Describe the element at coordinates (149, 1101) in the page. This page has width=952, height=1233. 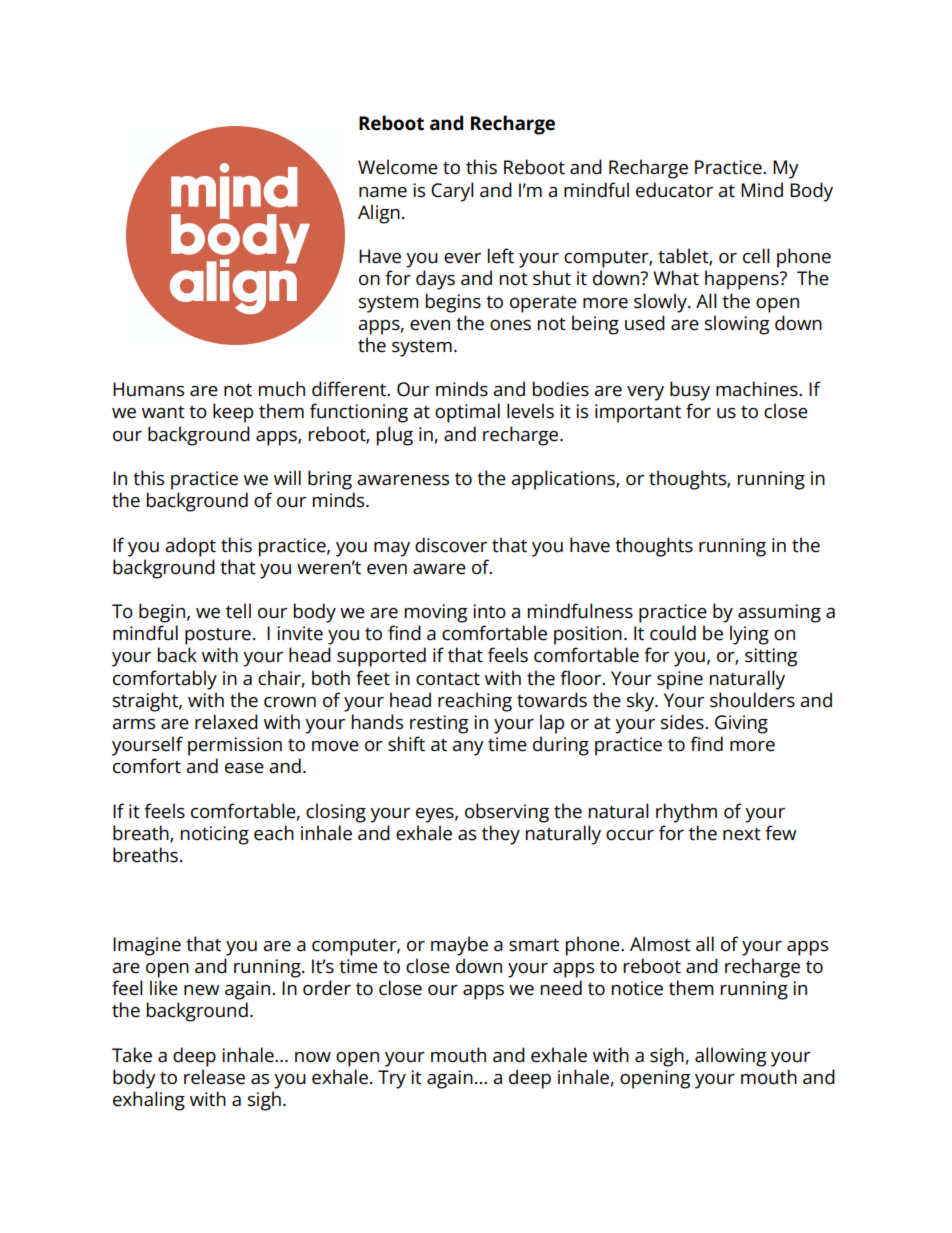
I see `exhaling` at that location.
